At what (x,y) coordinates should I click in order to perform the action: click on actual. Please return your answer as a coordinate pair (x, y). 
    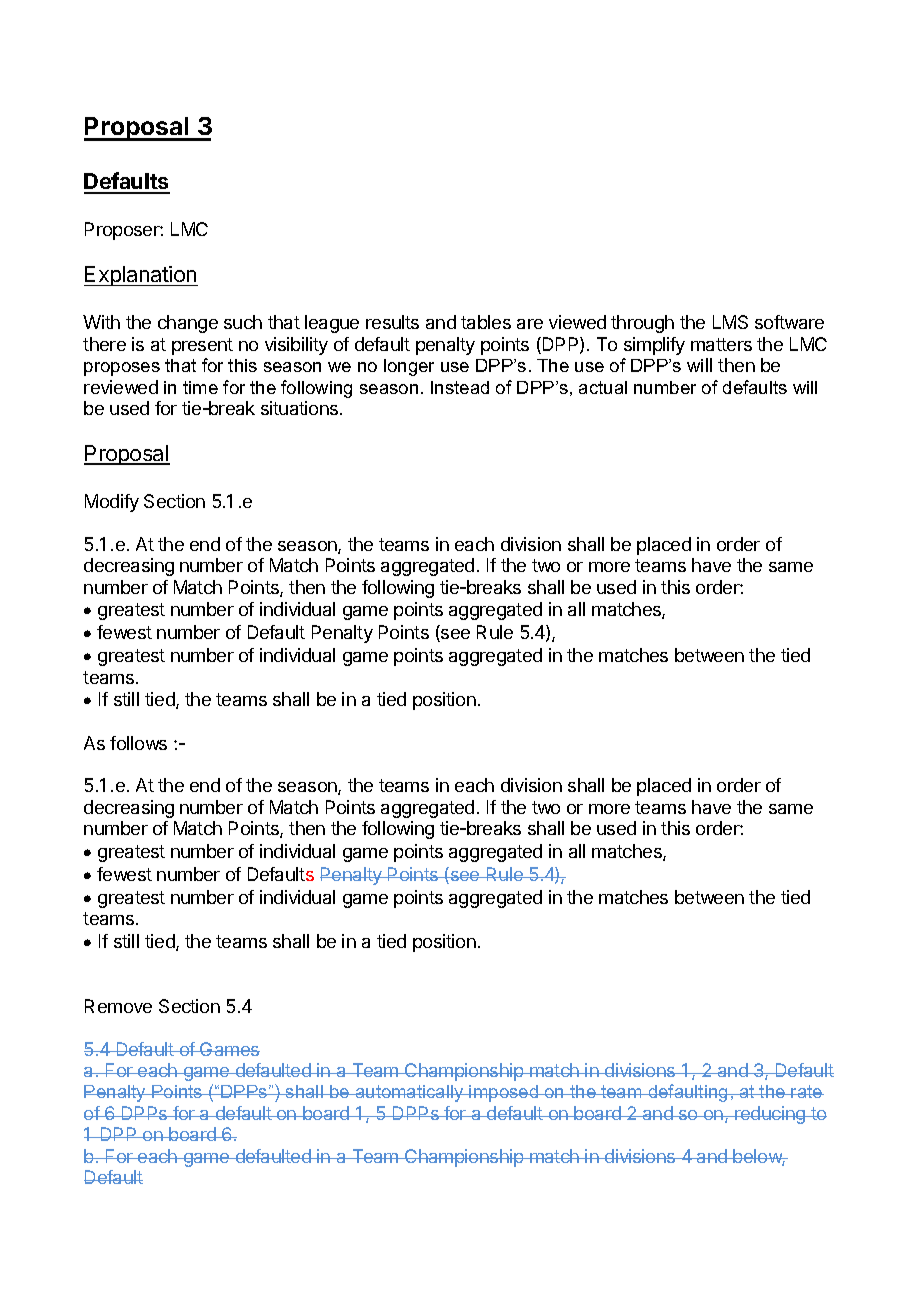
    Looking at the image, I should click on (603, 387).
